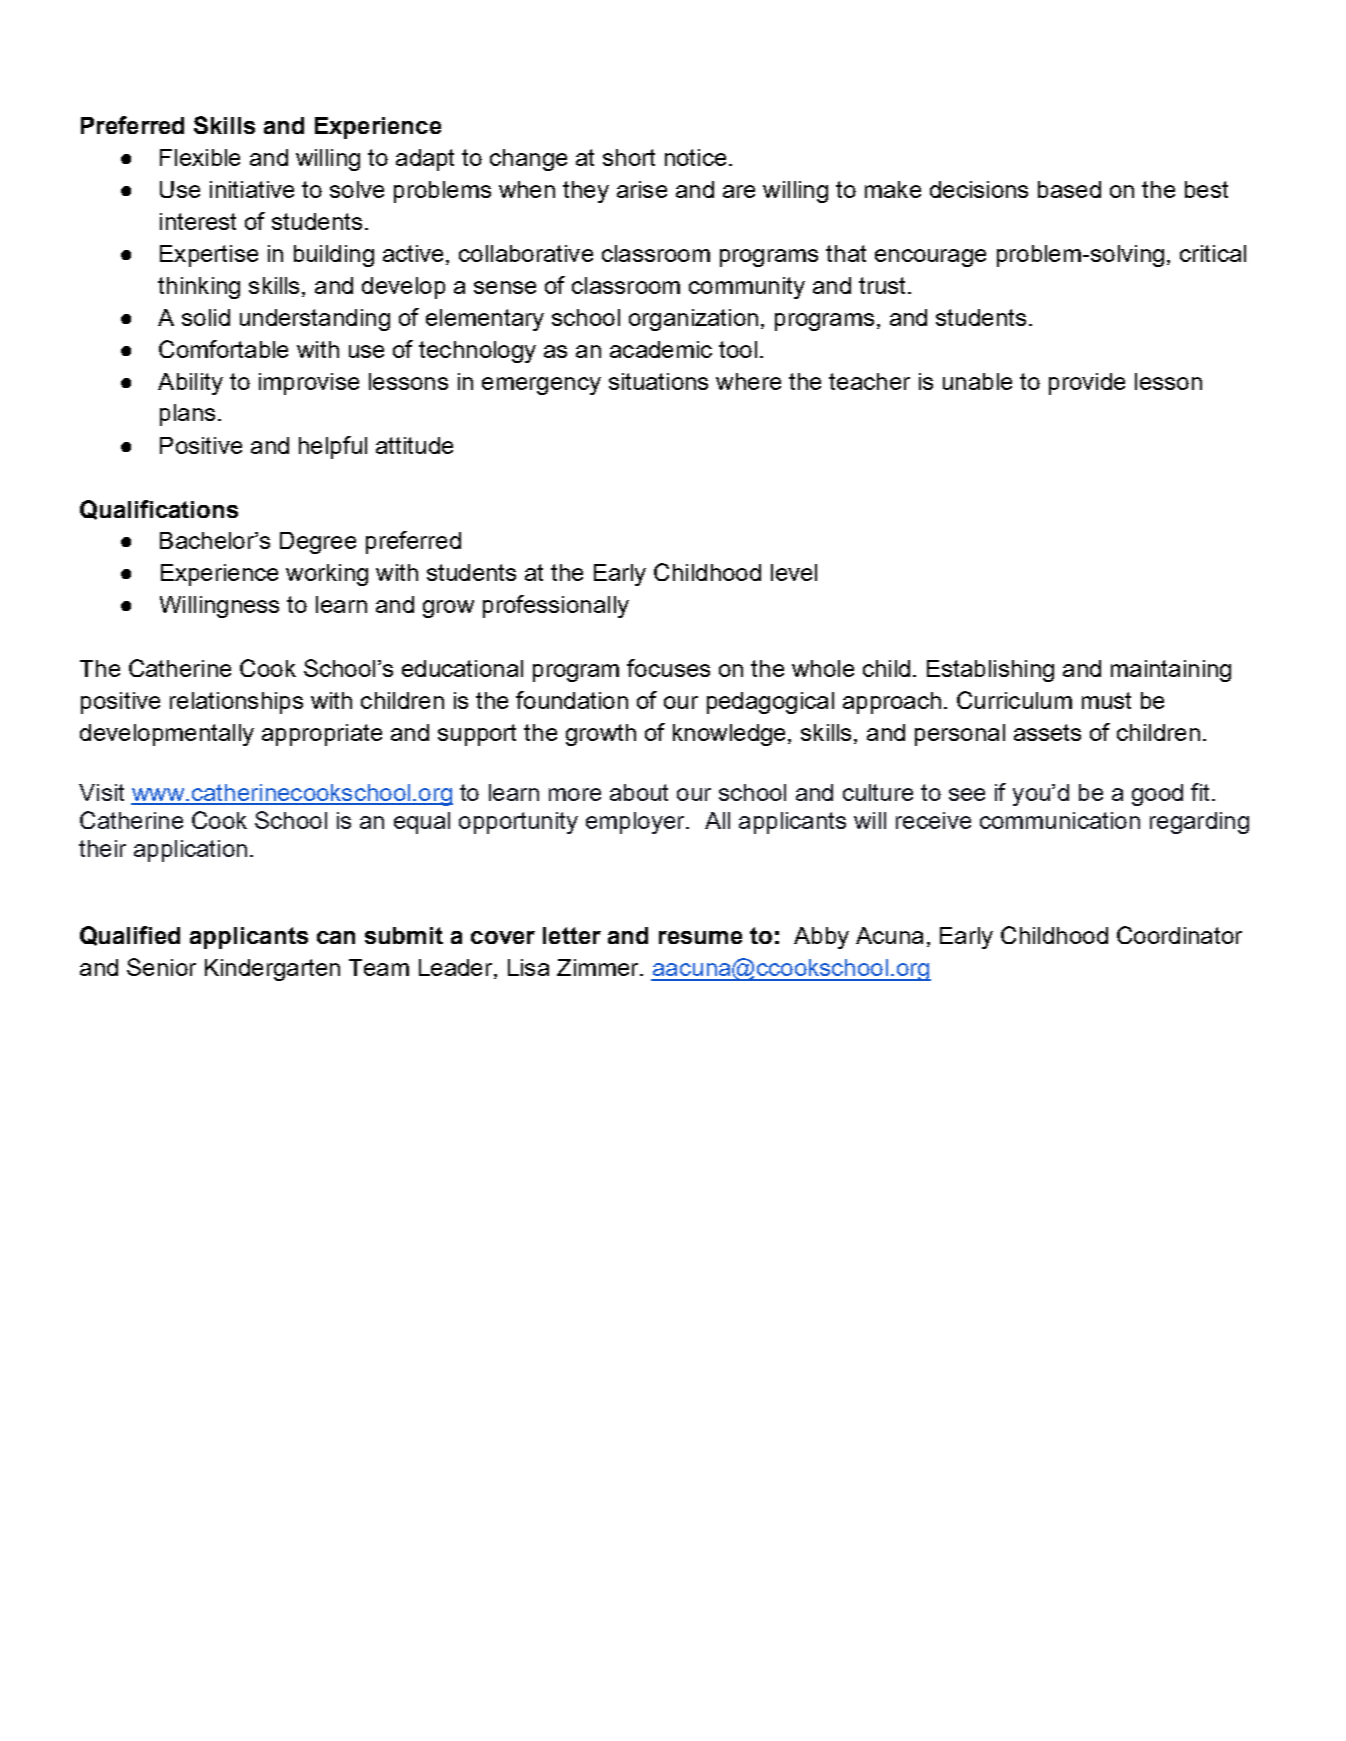 This page has width=1346, height=1741. What do you see at coordinates (642, 189) in the page?
I see `arise` at bounding box center [642, 189].
